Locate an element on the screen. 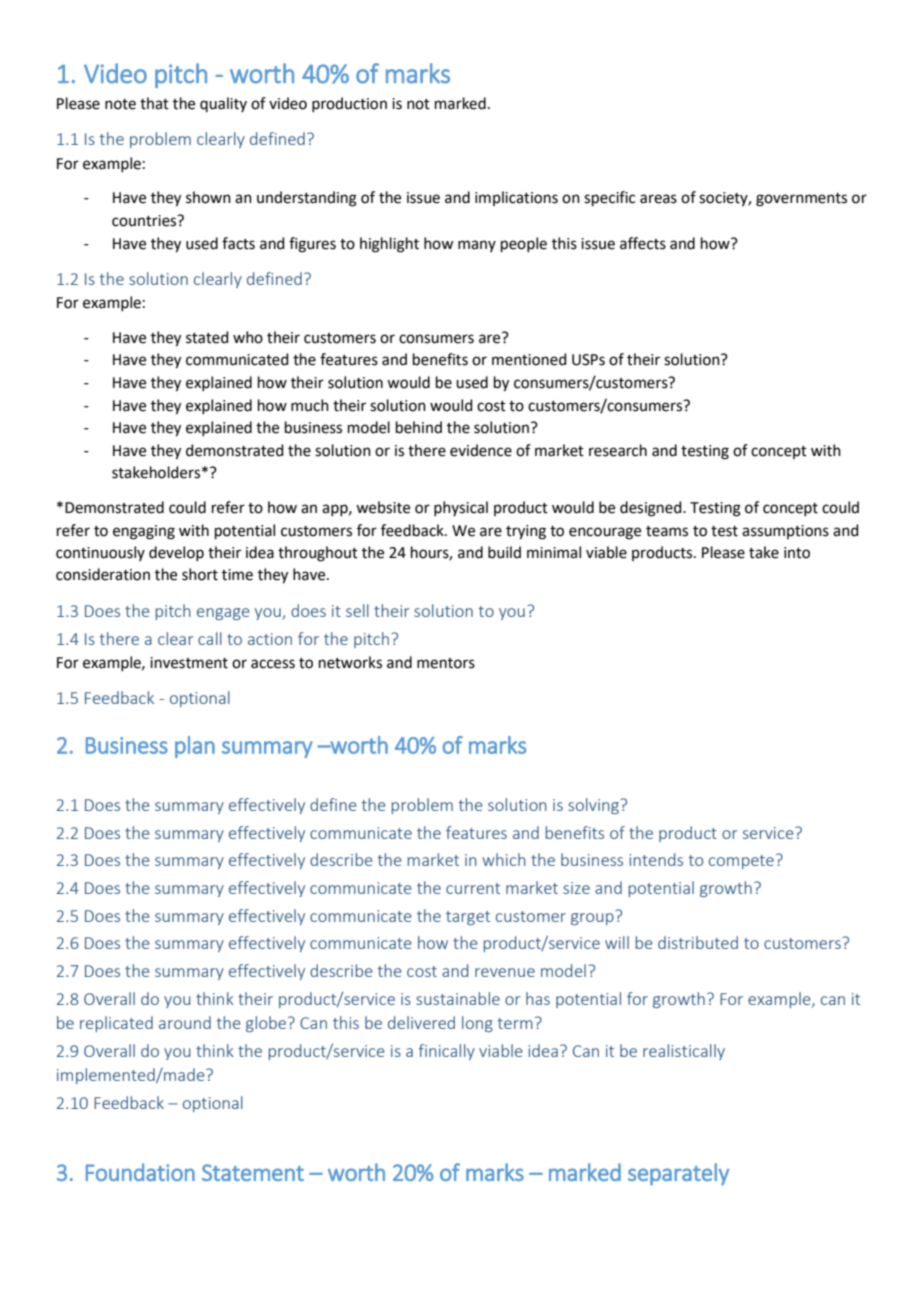  into is located at coordinates (797, 553).
